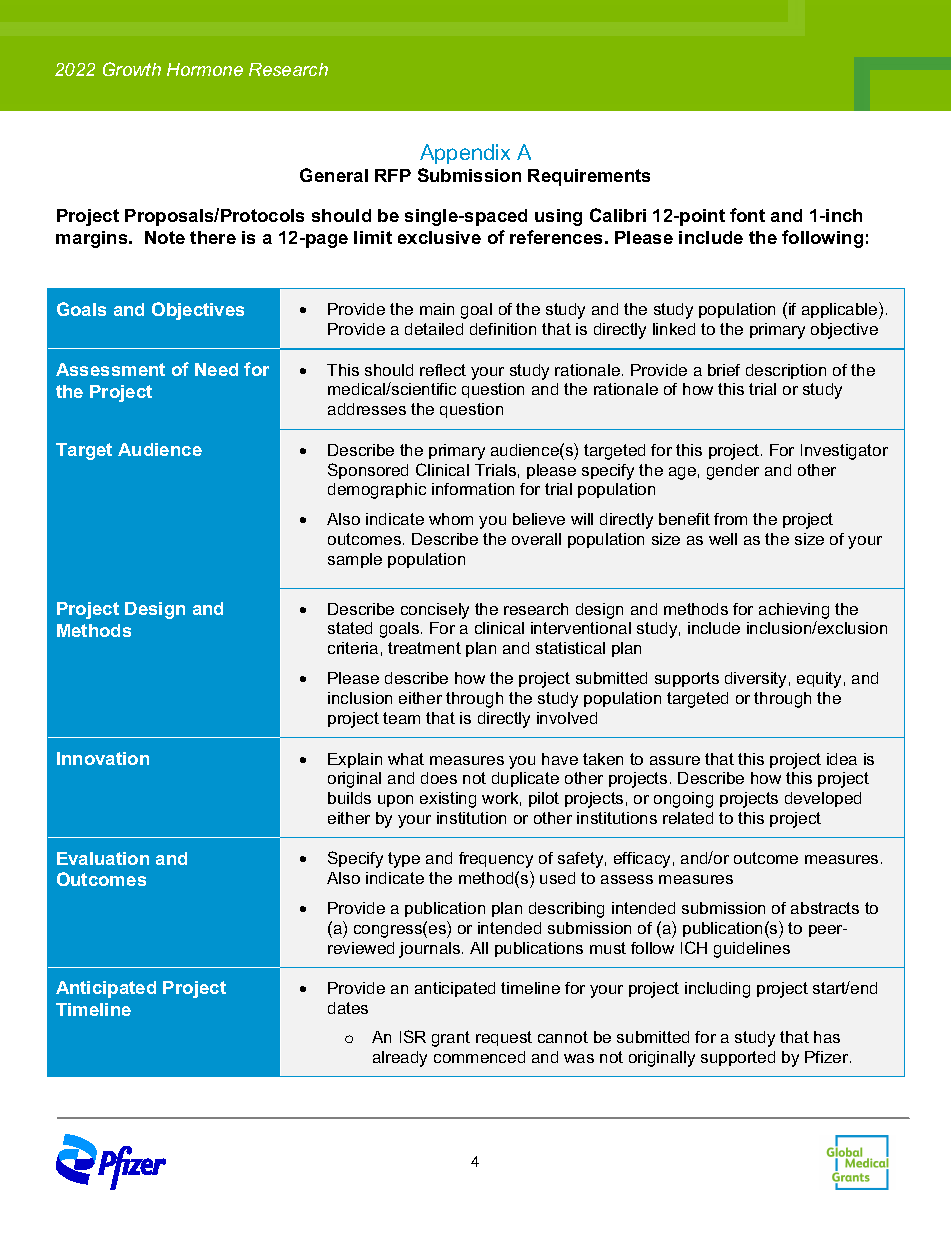  What do you see at coordinates (103, 858) in the screenshot?
I see `Evaluation` at bounding box center [103, 858].
